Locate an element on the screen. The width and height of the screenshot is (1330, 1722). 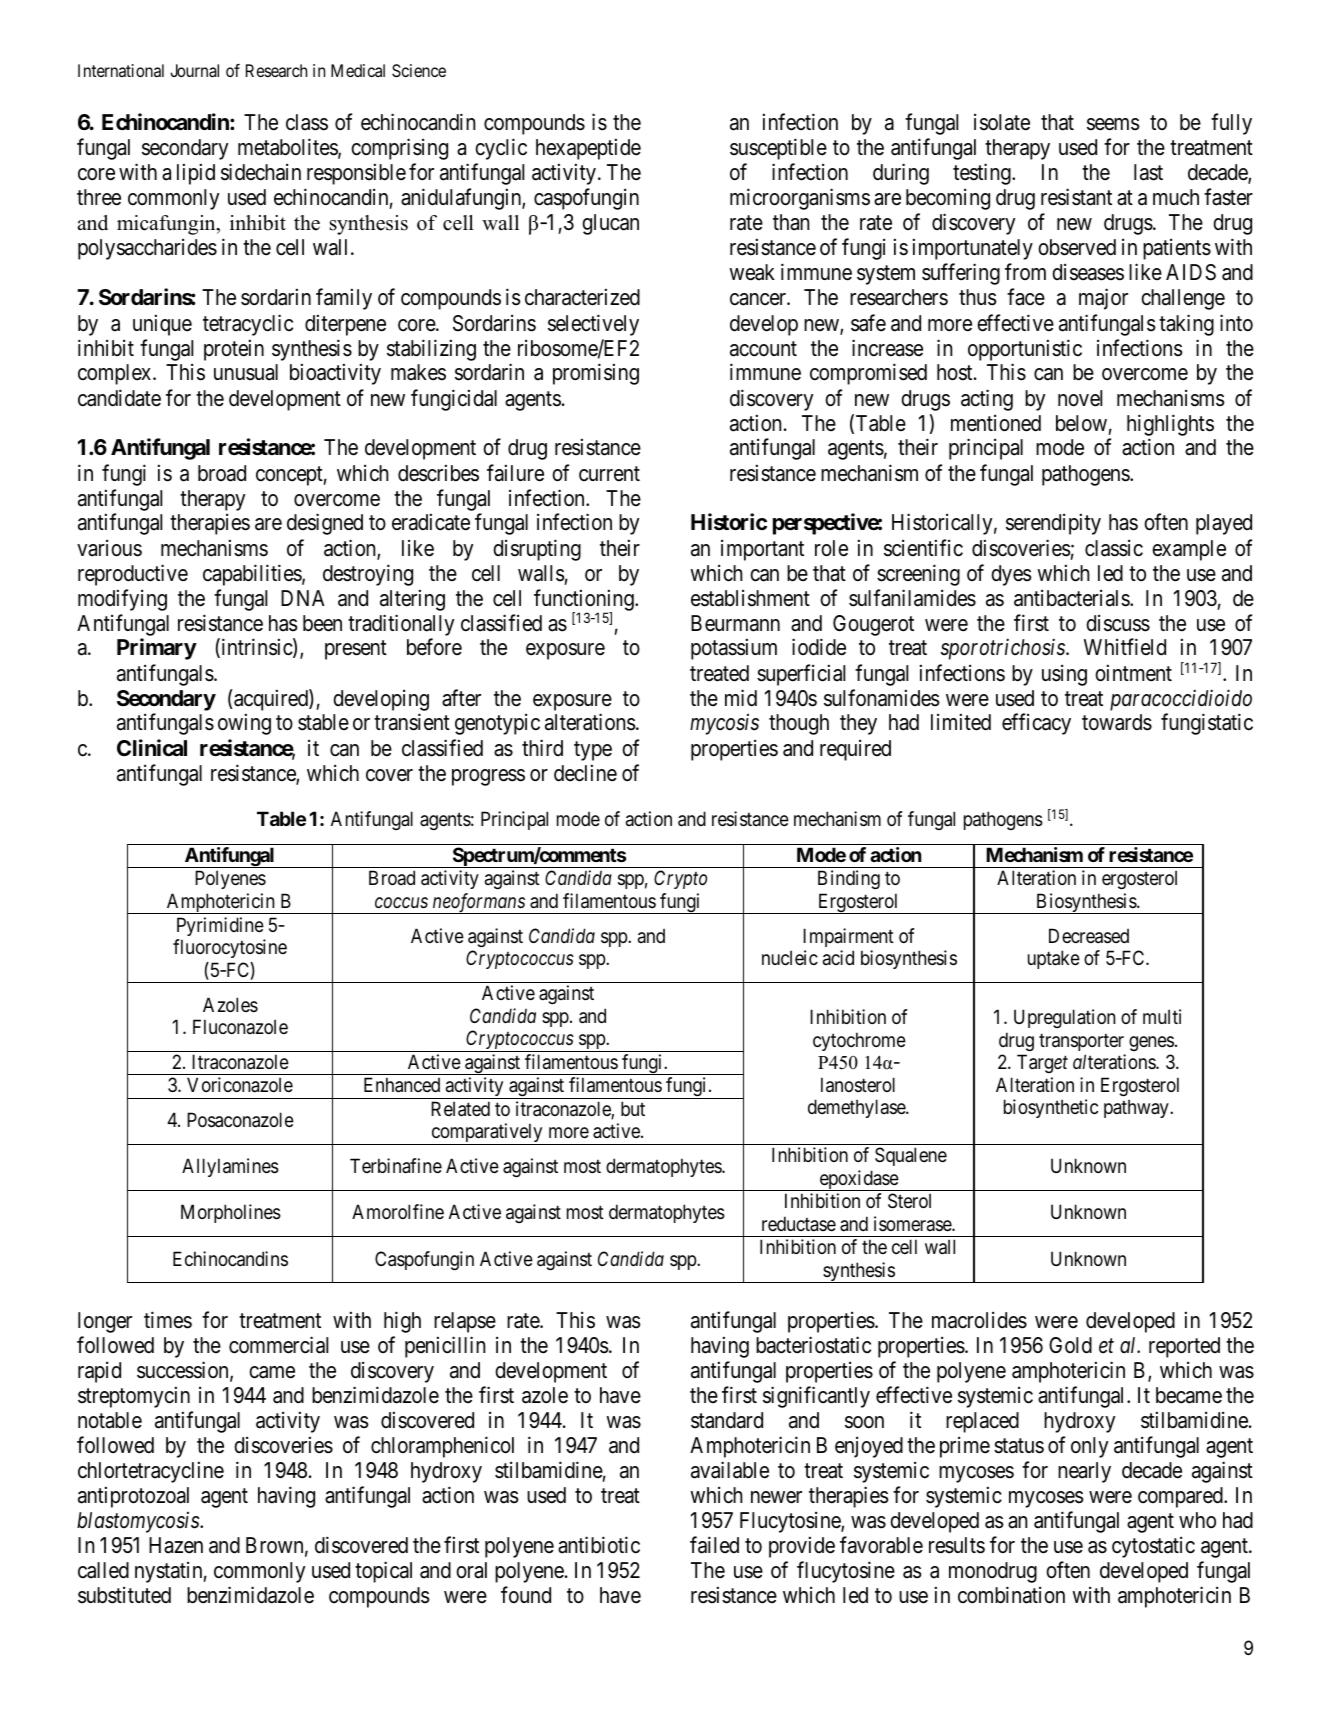
susceptible is located at coordinates (778, 149).
